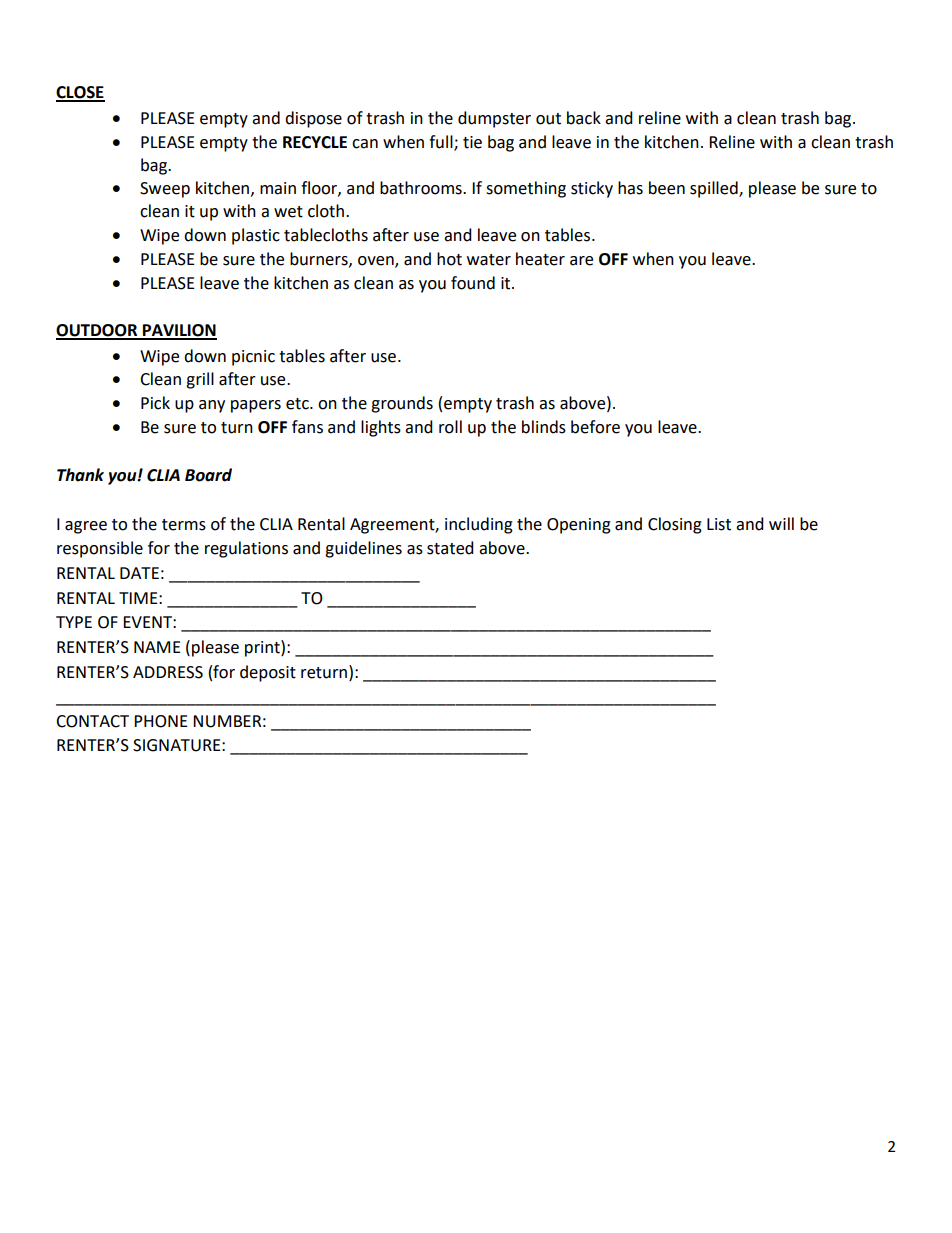  Describe the element at coordinates (256, 236) in the image. I see `plastic` at that location.
